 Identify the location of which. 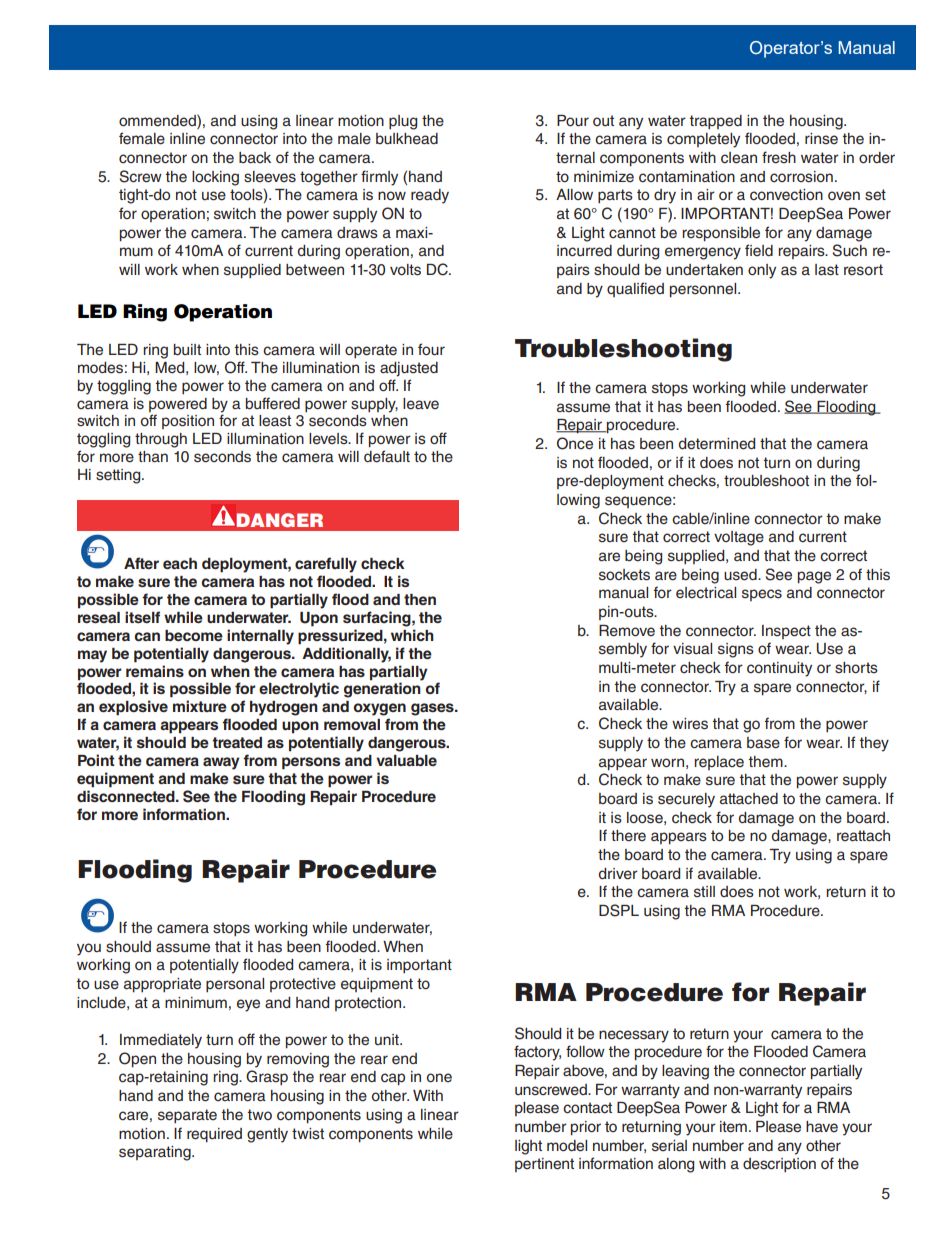
(412, 635).
